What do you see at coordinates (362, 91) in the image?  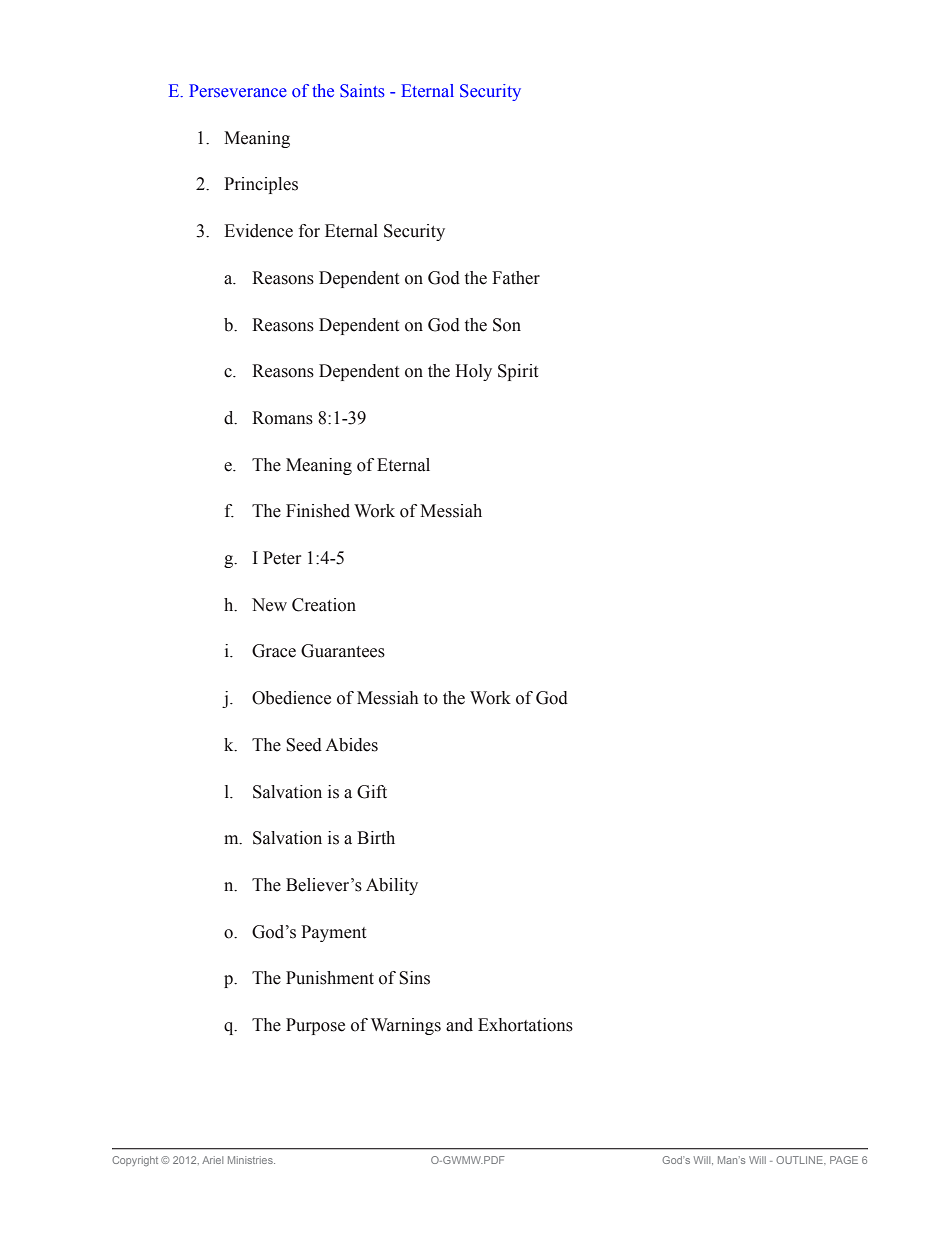 I see `Saints` at bounding box center [362, 91].
